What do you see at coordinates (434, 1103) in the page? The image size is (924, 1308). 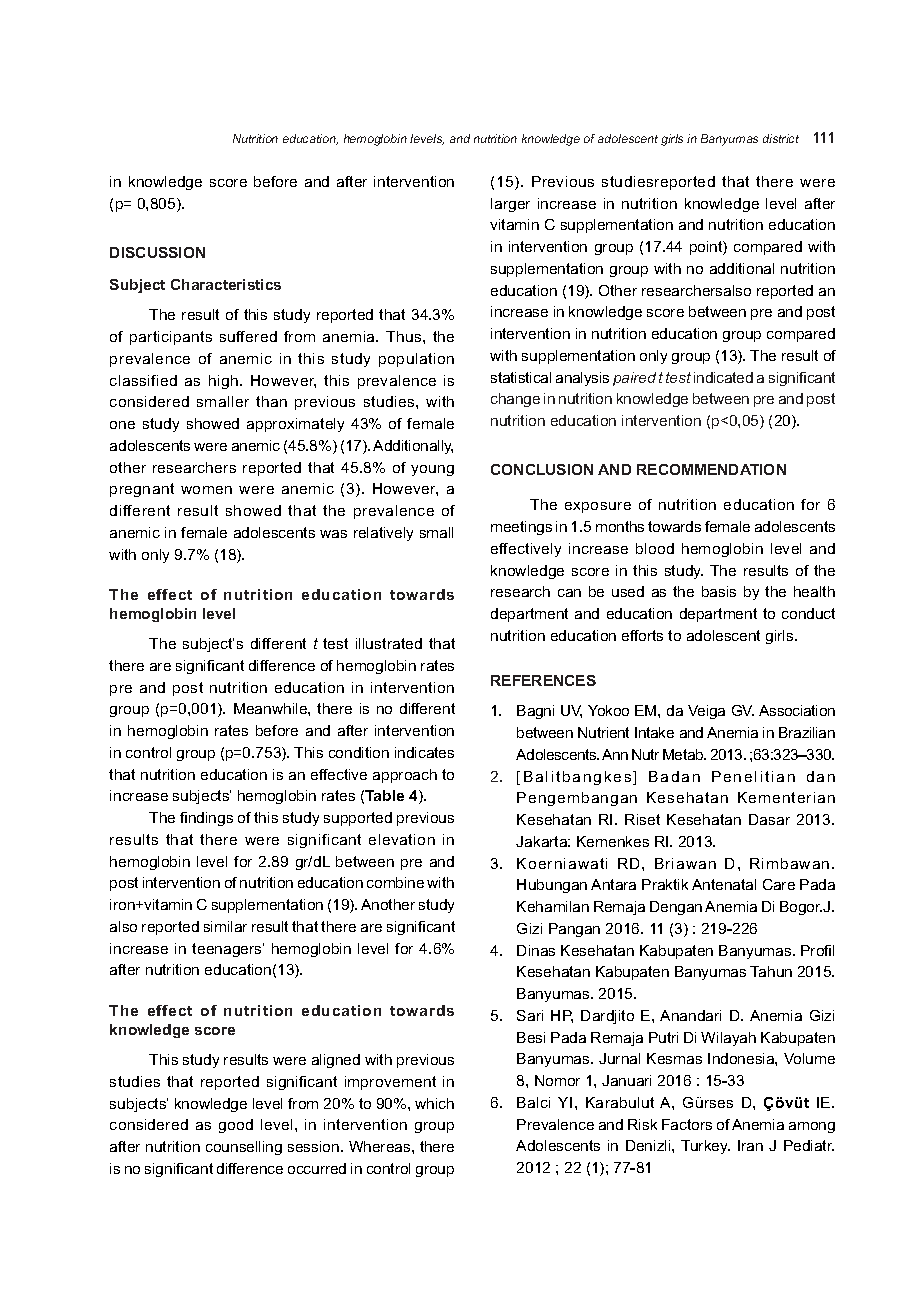 I see `which` at bounding box center [434, 1103].
